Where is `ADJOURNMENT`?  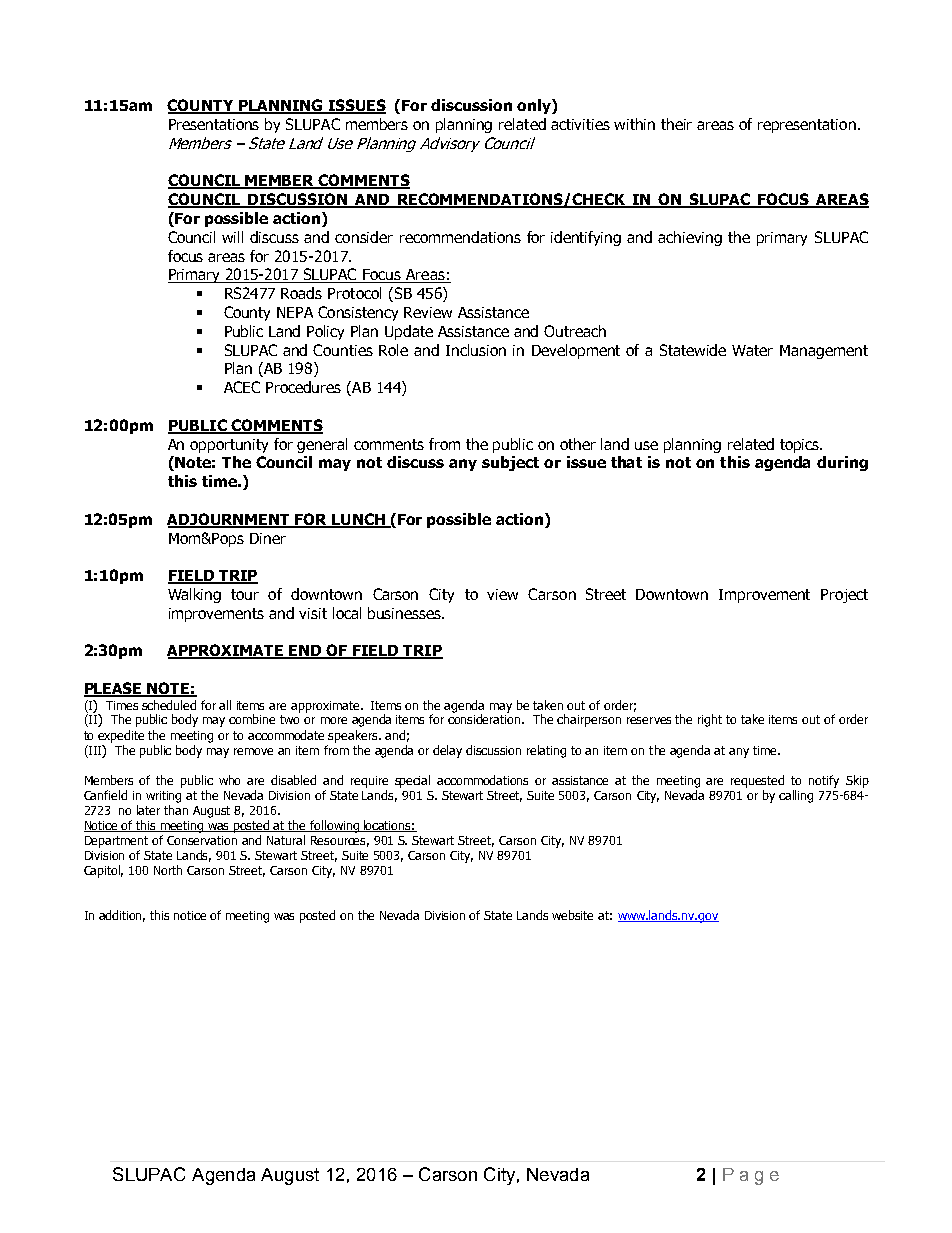 ADJOURNMENT is located at coordinates (229, 520).
